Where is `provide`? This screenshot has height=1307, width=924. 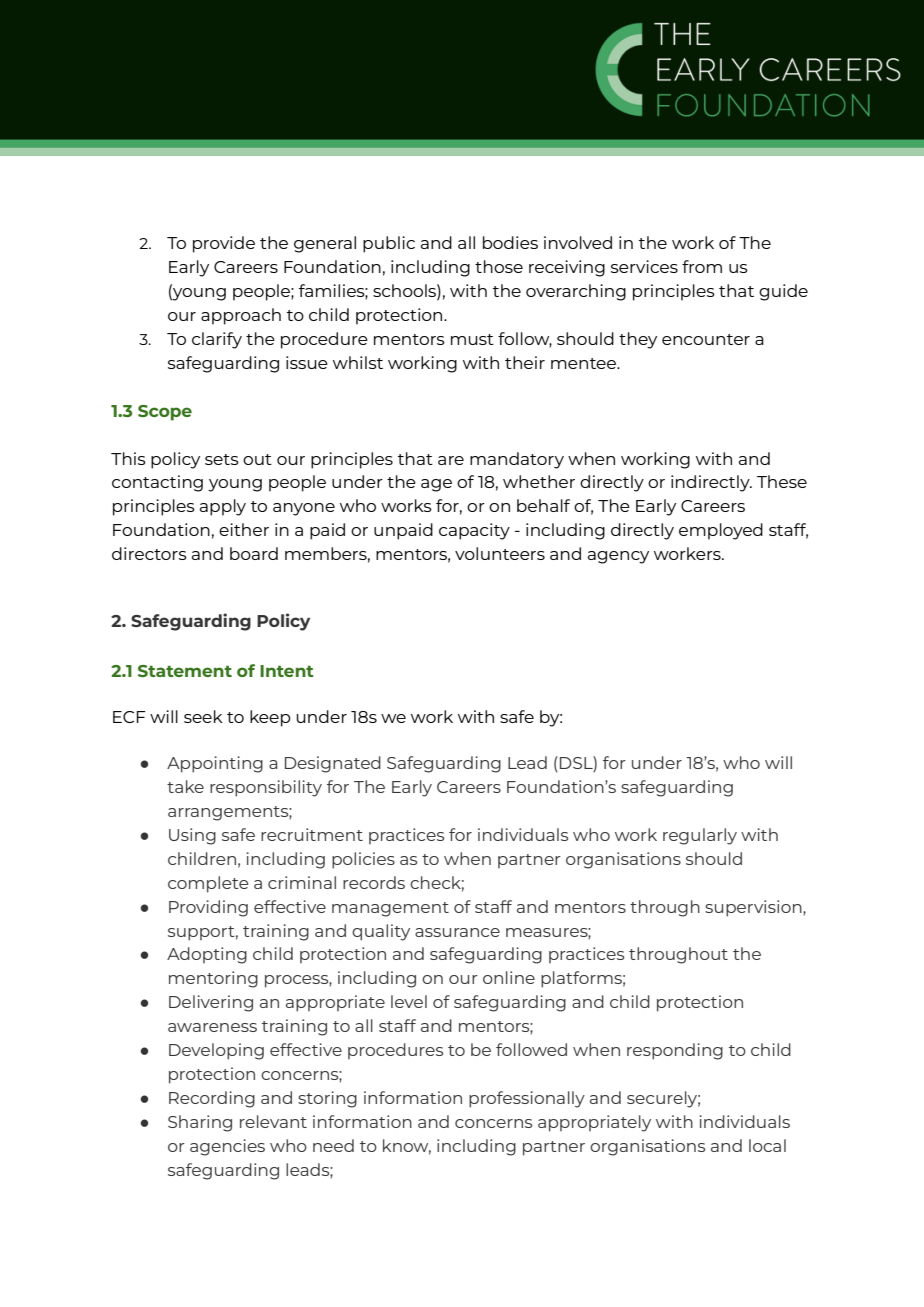 provide is located at coordinates (224, 244).
